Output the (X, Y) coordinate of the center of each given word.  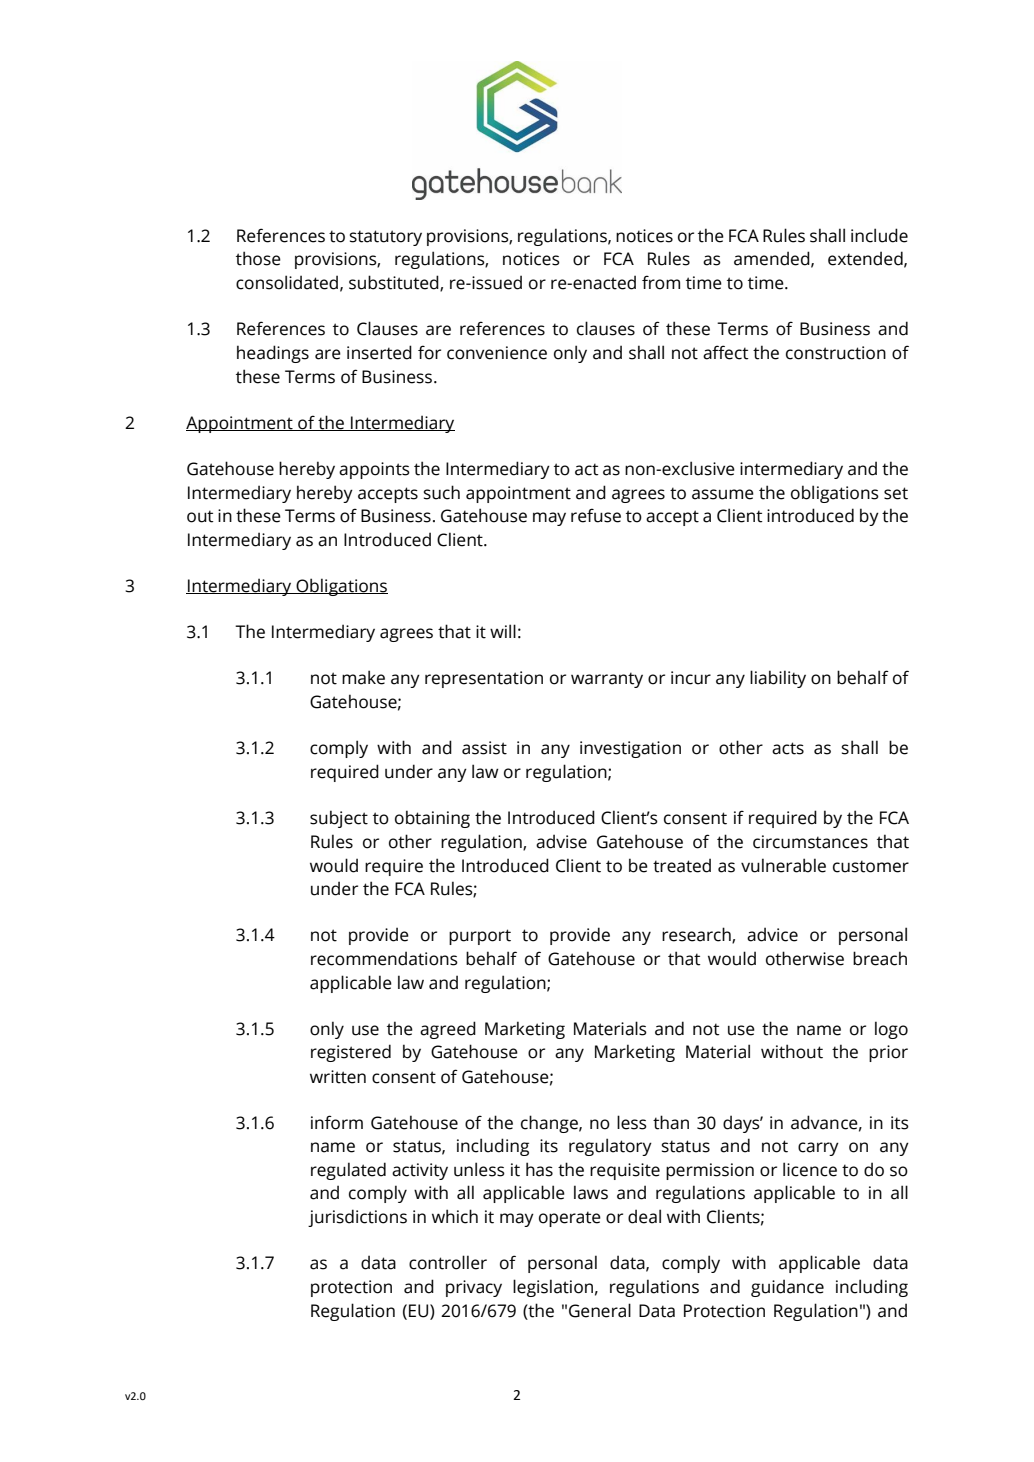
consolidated (287, 282)
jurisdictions (357, 1218)
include (879, 235)
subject (339, 819)
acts (788, 748)
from (661, 282)
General (600, 1310)
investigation (630, 749)
